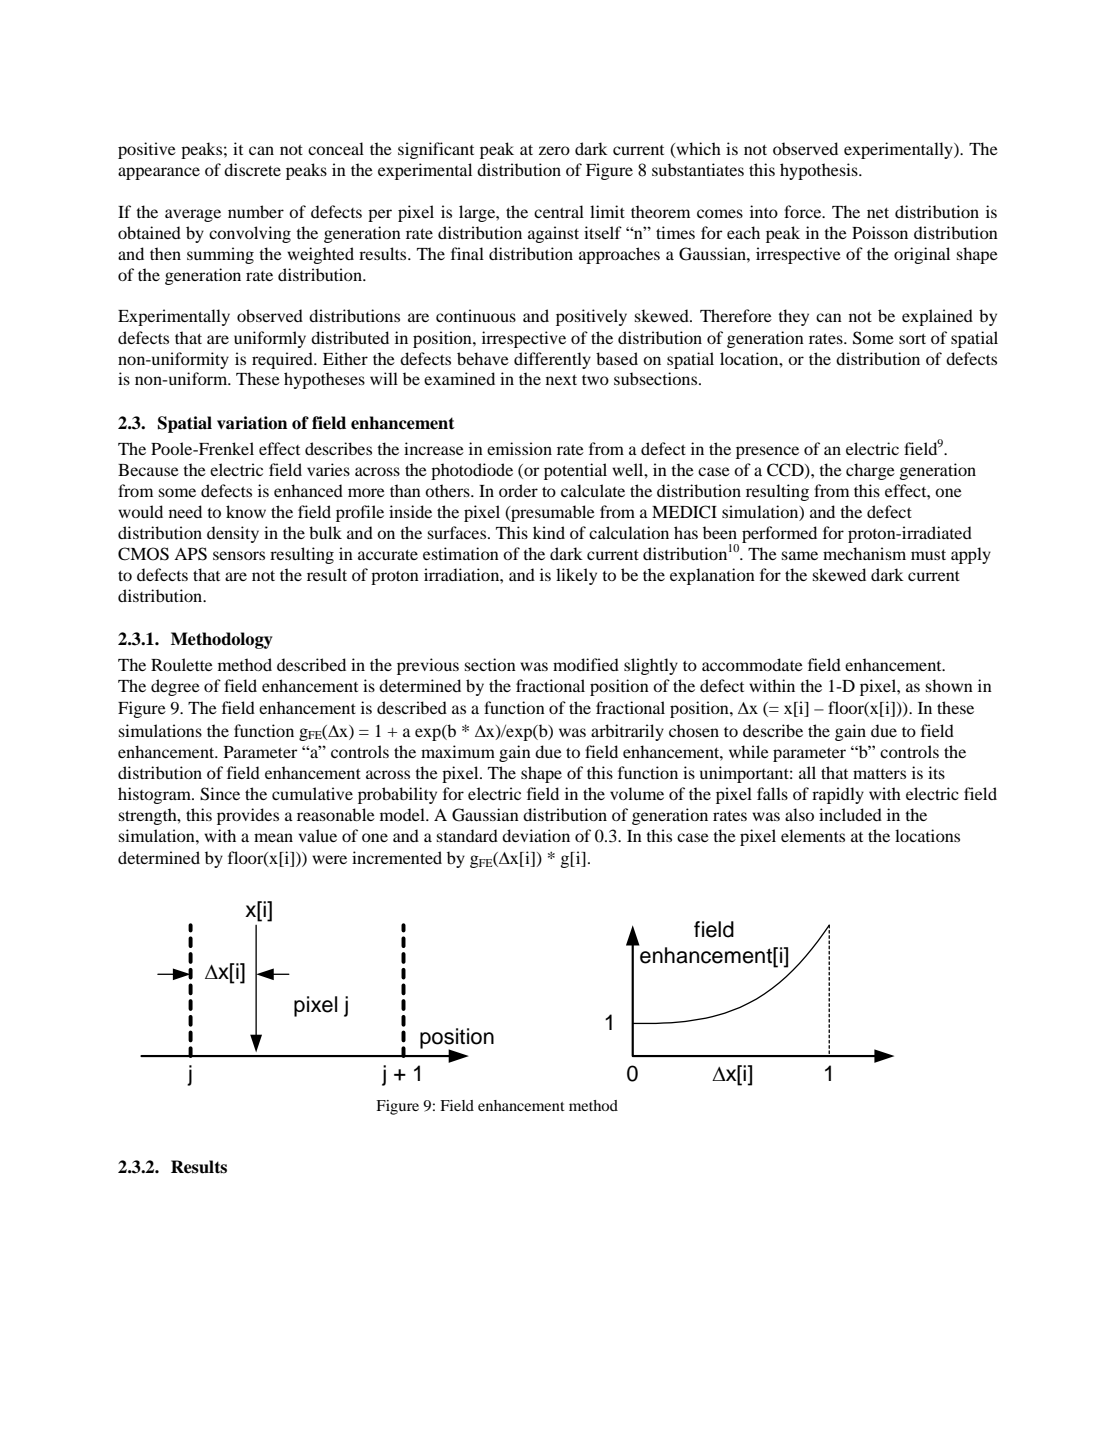  I want to click on zero, so click(554, 150).
